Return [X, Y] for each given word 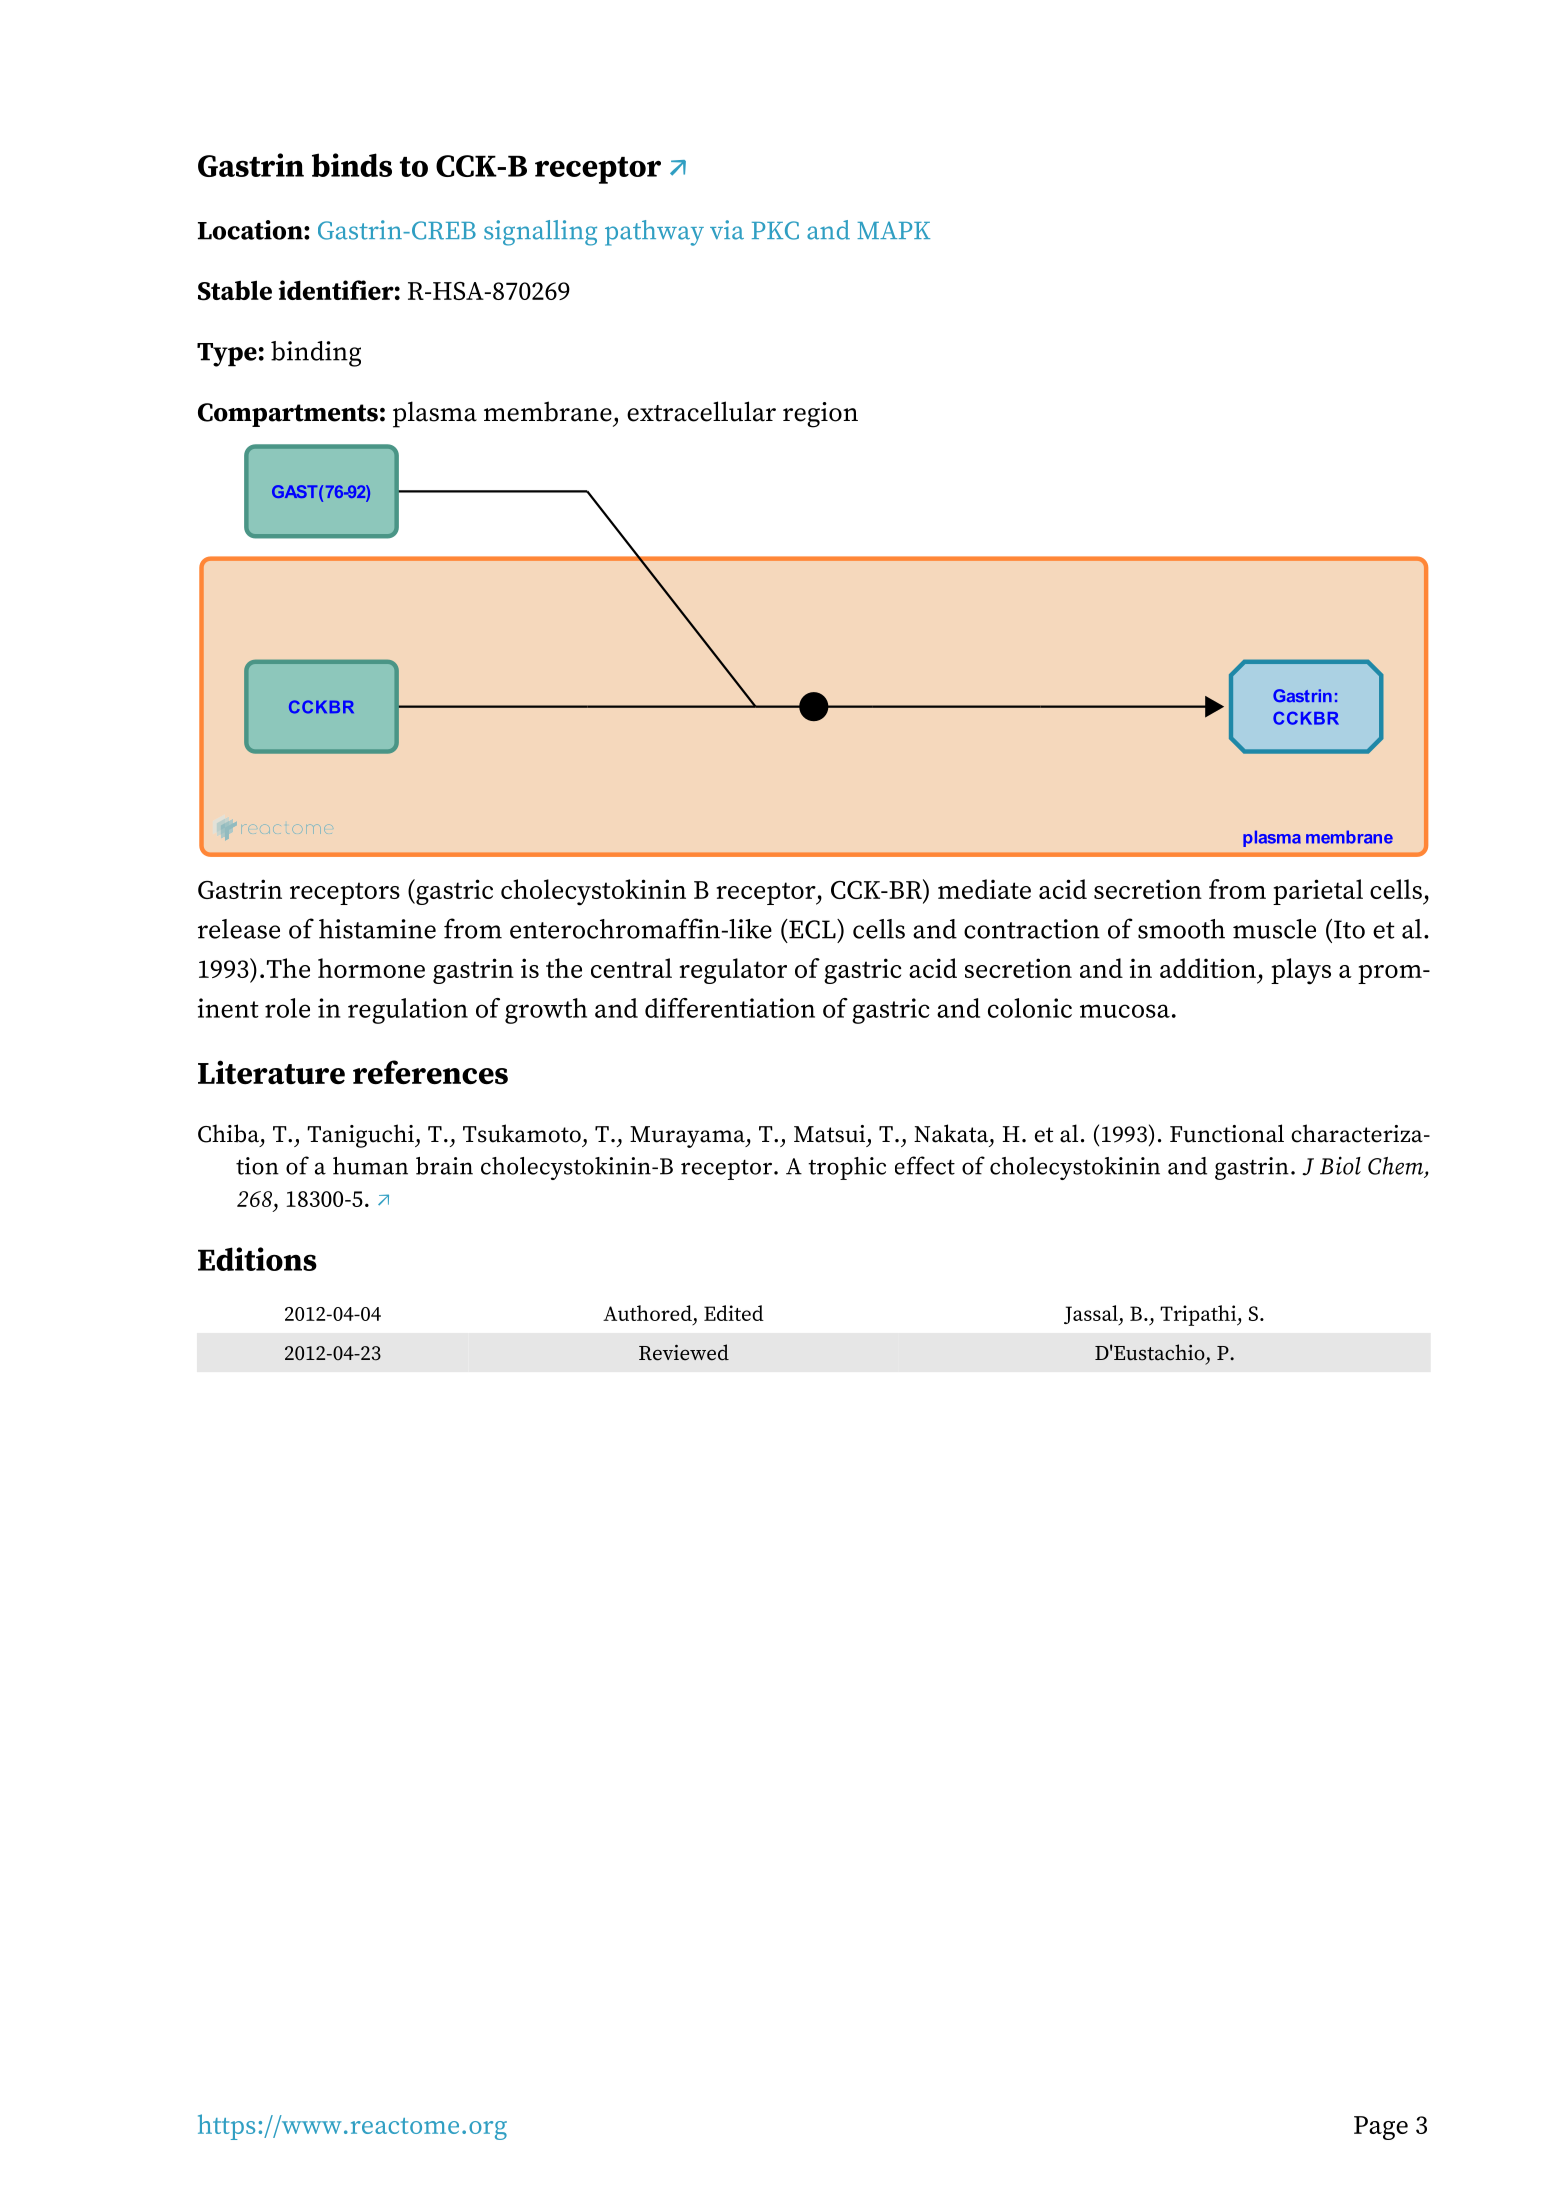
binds [352, 165]
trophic [847, 1168]
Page [1381, 2128]
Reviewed [684, 1352]
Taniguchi [361, 1136]
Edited [734, 1313]
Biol [1340, 1165]
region [820, 415]
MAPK [893, 230]
